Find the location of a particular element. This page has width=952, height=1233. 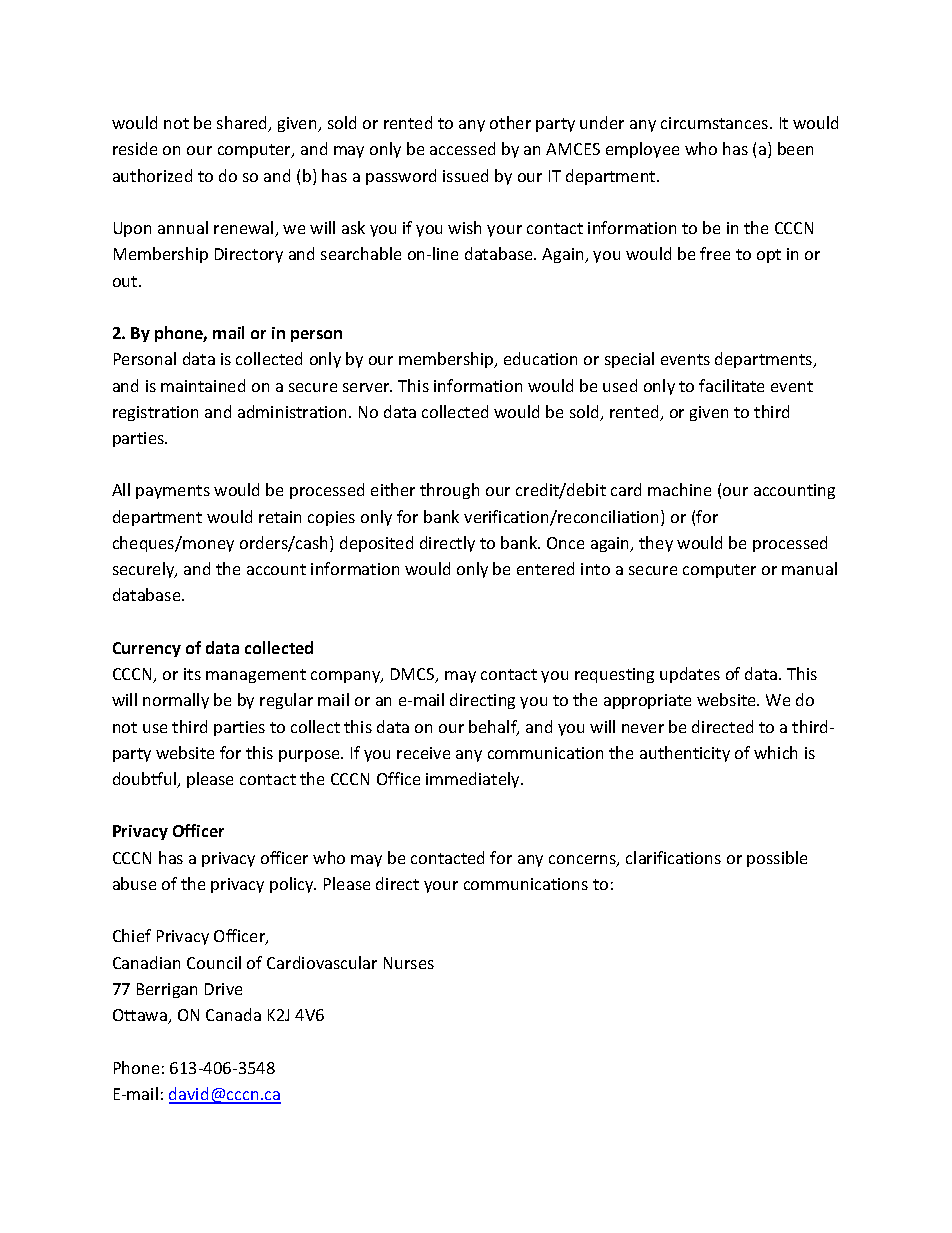

accessed is located at coordinates (462, 148).
